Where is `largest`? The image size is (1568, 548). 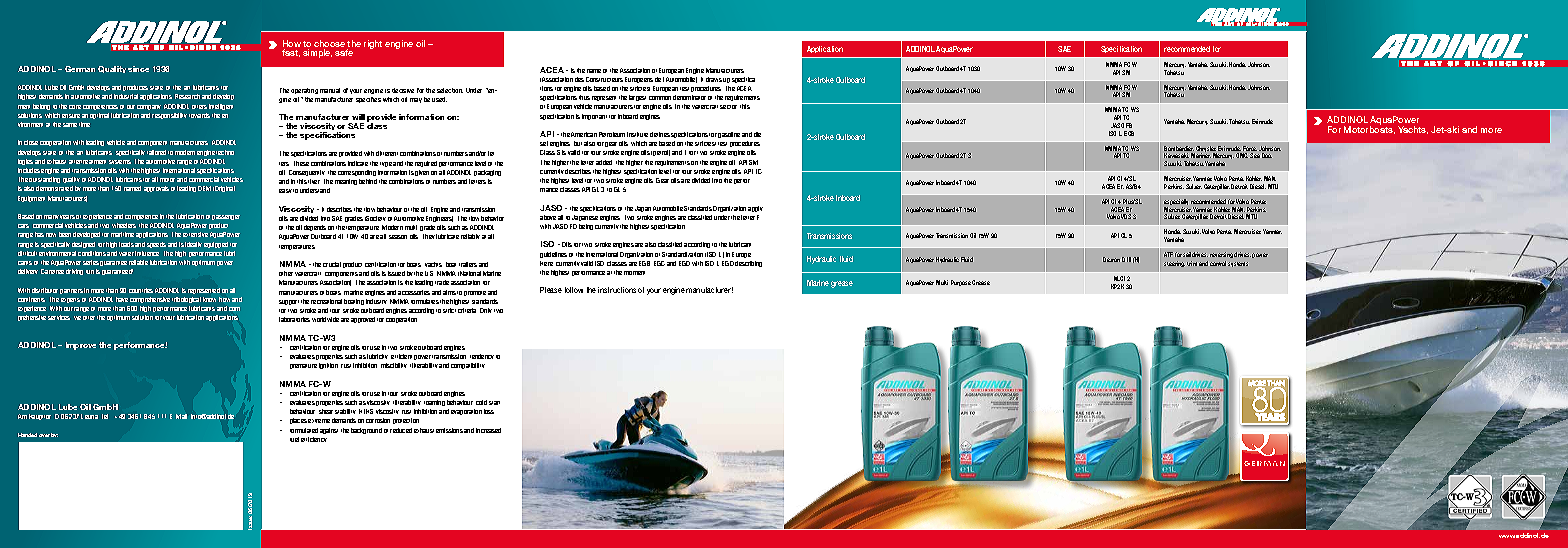
largest is located at coordinates (637, 98).
